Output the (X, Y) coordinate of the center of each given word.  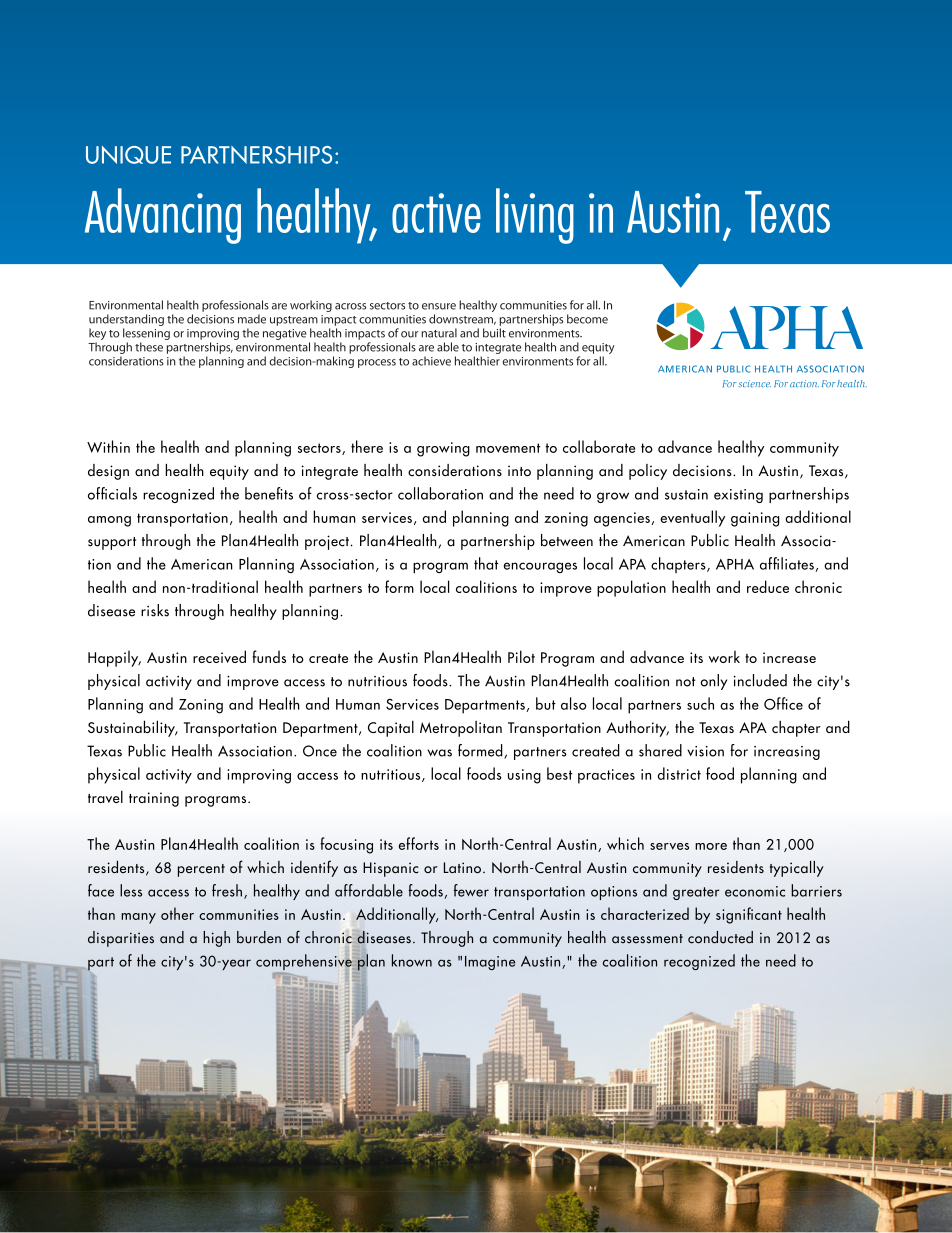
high (216, 939)
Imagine (490, 963)
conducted (720, 937)
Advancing (163, 216)
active (436, 213)
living (535, 216)
